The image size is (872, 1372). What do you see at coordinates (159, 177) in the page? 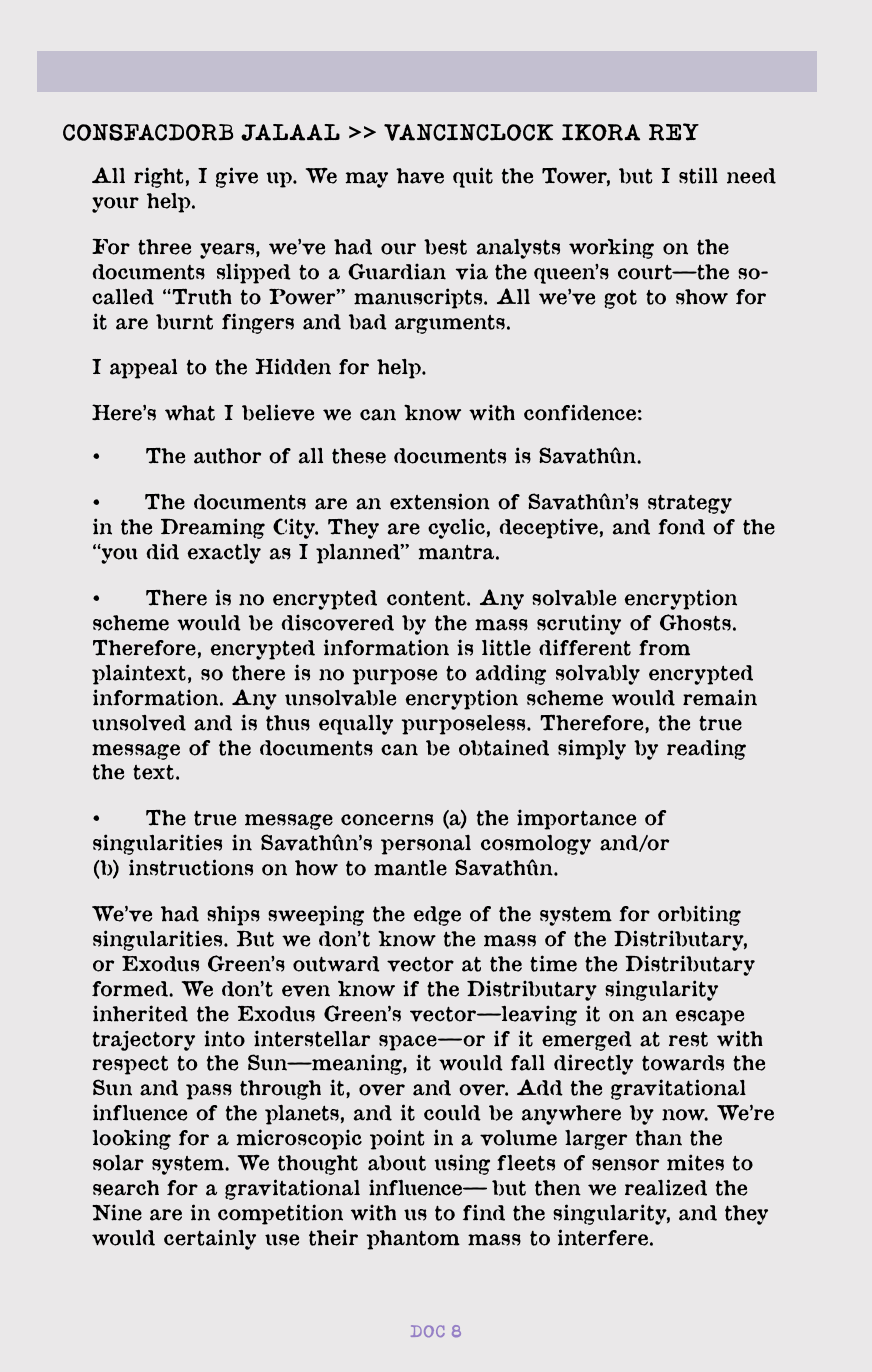
I see `right` at bounding box center [159, 177].
